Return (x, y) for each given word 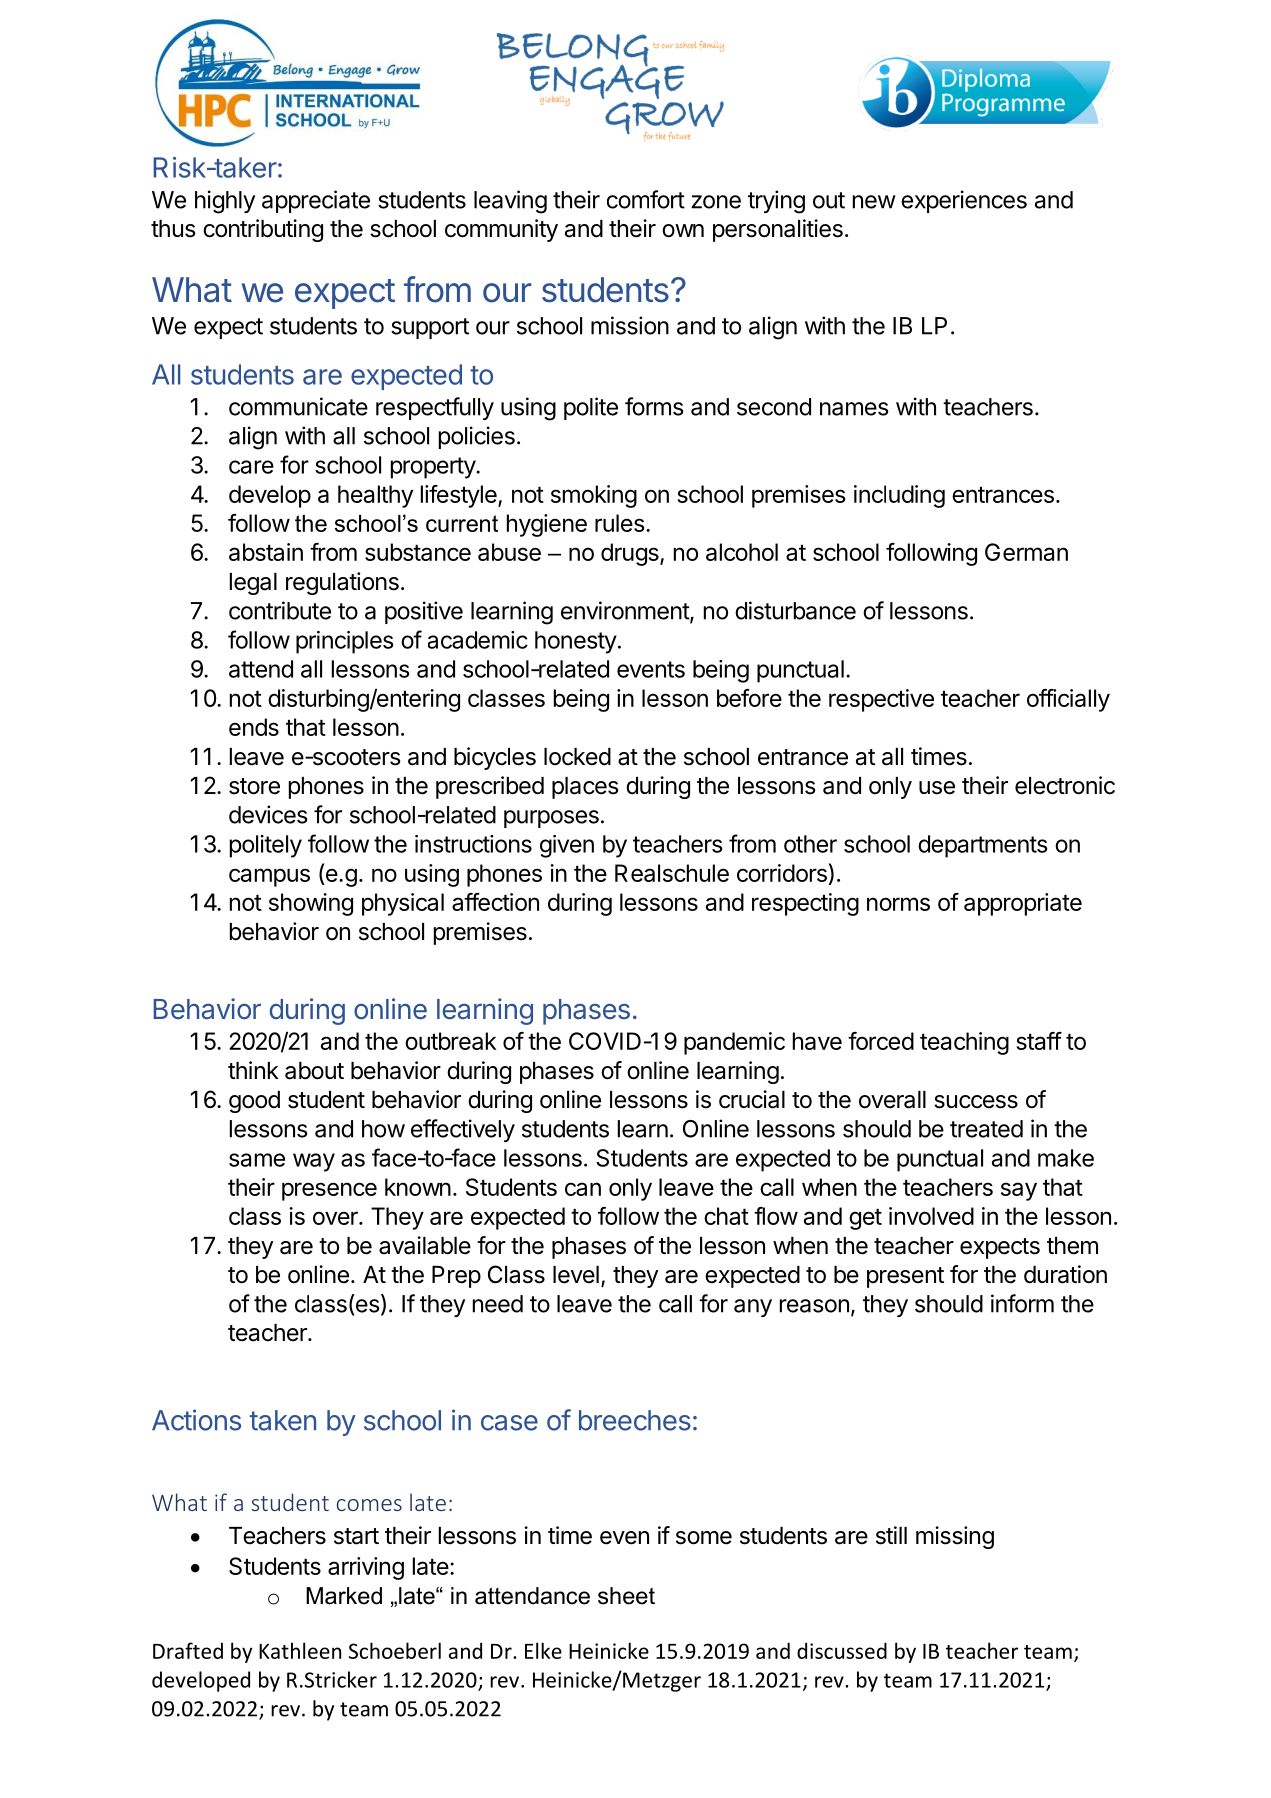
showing (311, 904)
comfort (646, 199)
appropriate (1023, 904)
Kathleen (300, 1650)
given (567, 846)
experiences (964, 201)
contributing (263, 230)
